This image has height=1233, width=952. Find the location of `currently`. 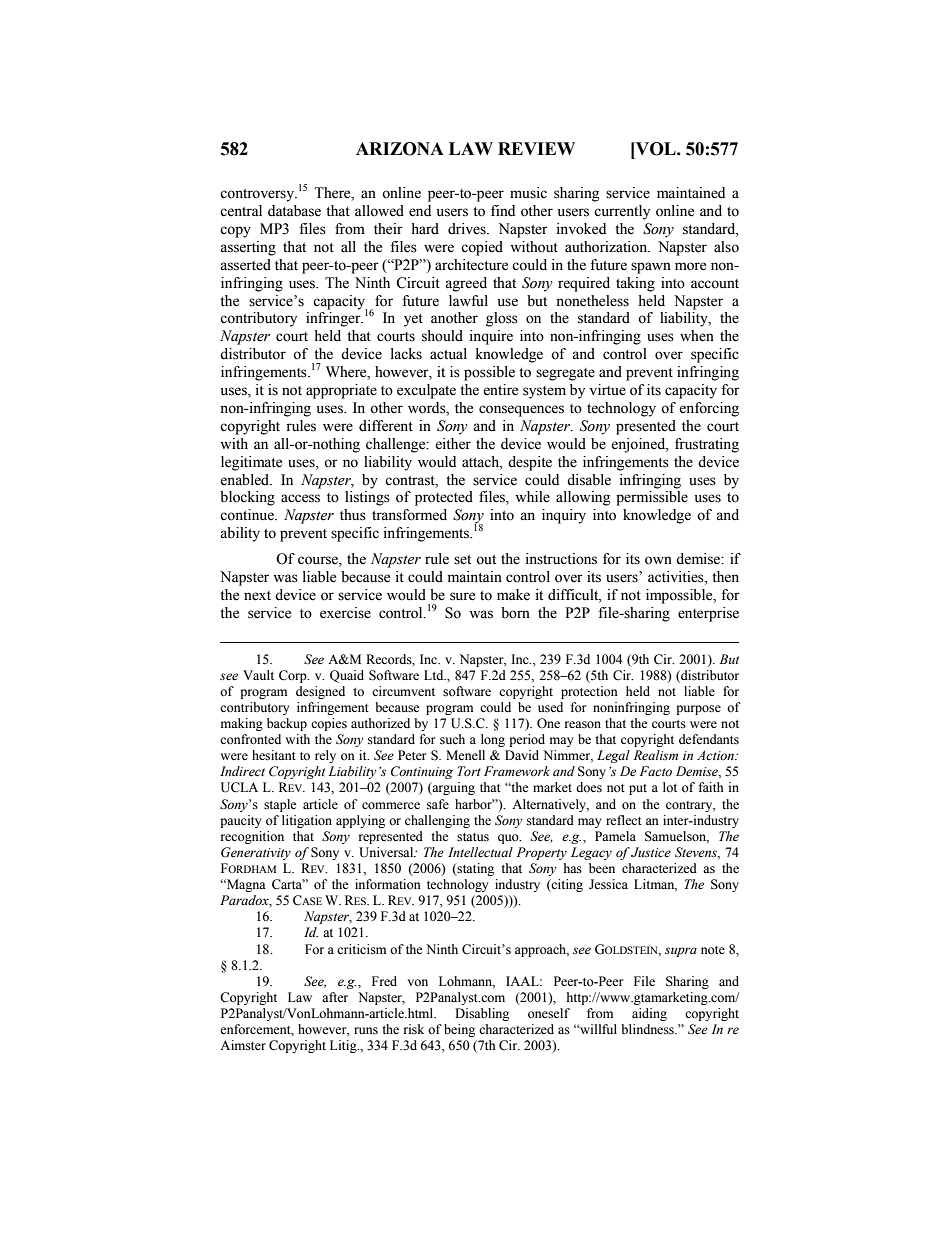

currently is located at coordinates (622, 212).
